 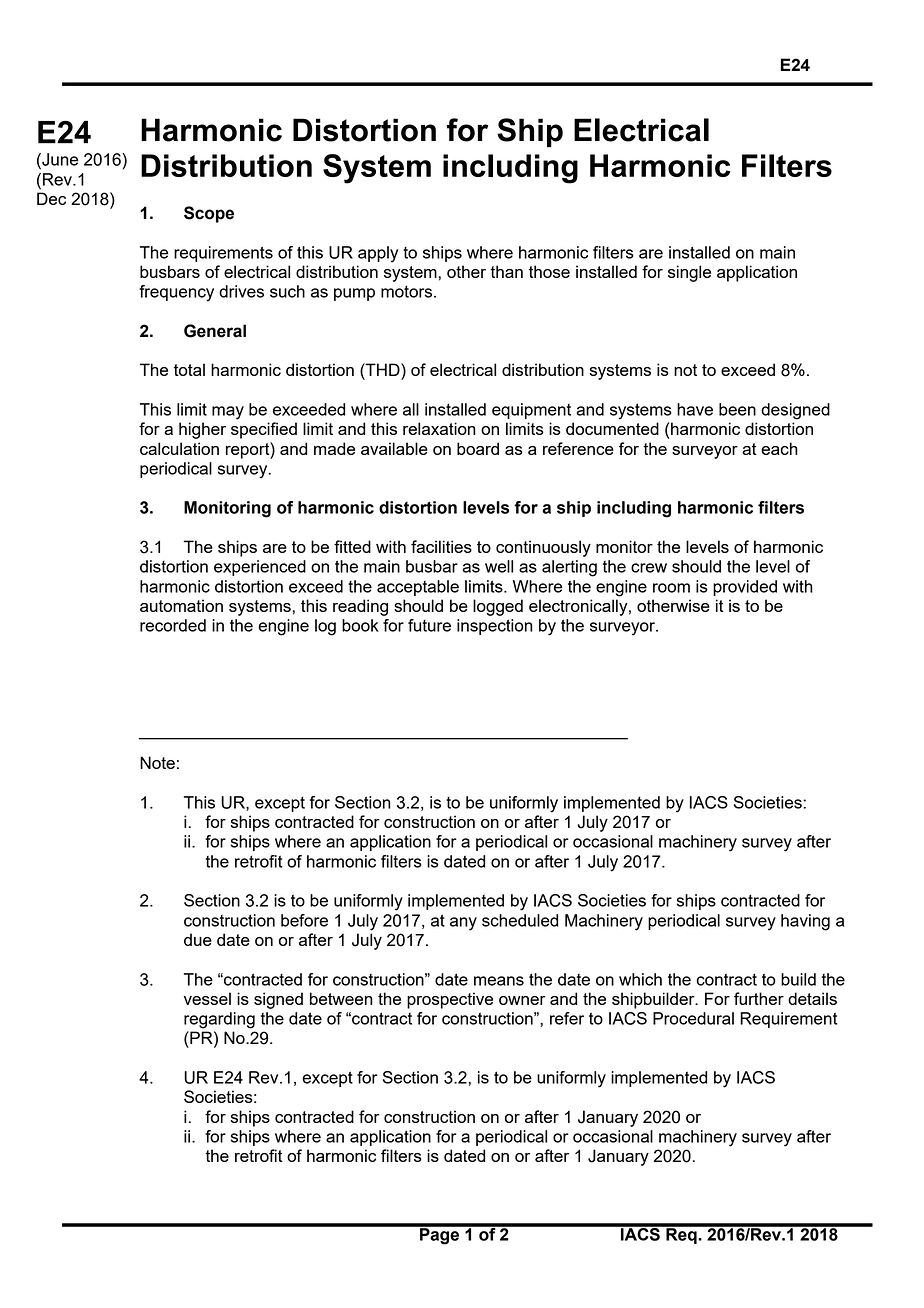 I want to click on apply, so click(x=378, y=254).
